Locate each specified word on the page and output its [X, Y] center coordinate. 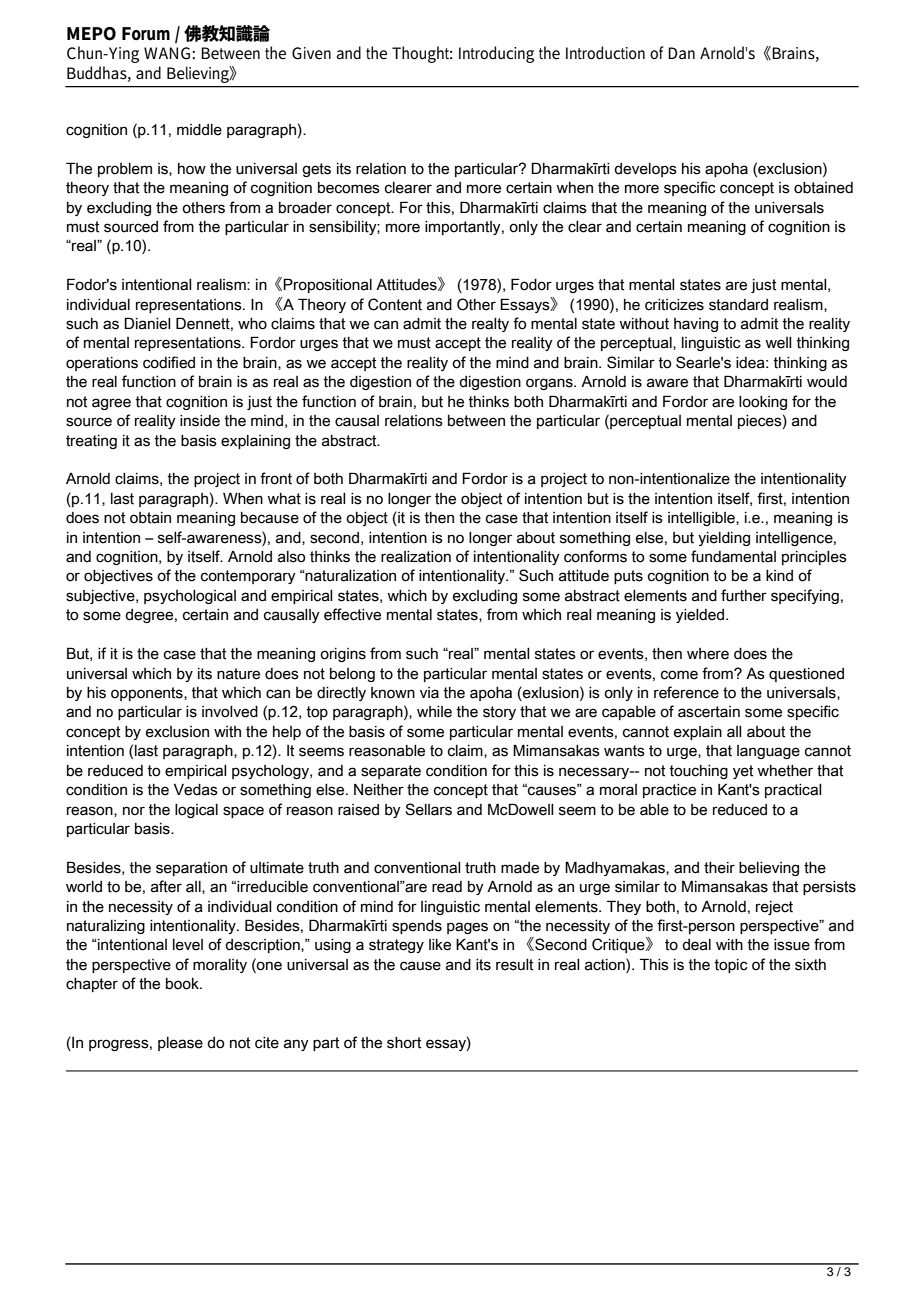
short [404, 1043]
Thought [422, 54]
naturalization [350, 576]
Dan [681, 53]
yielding [724, 539]
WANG [167, 53]
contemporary [248, 577]
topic [731, 966]
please [180, 1044]
